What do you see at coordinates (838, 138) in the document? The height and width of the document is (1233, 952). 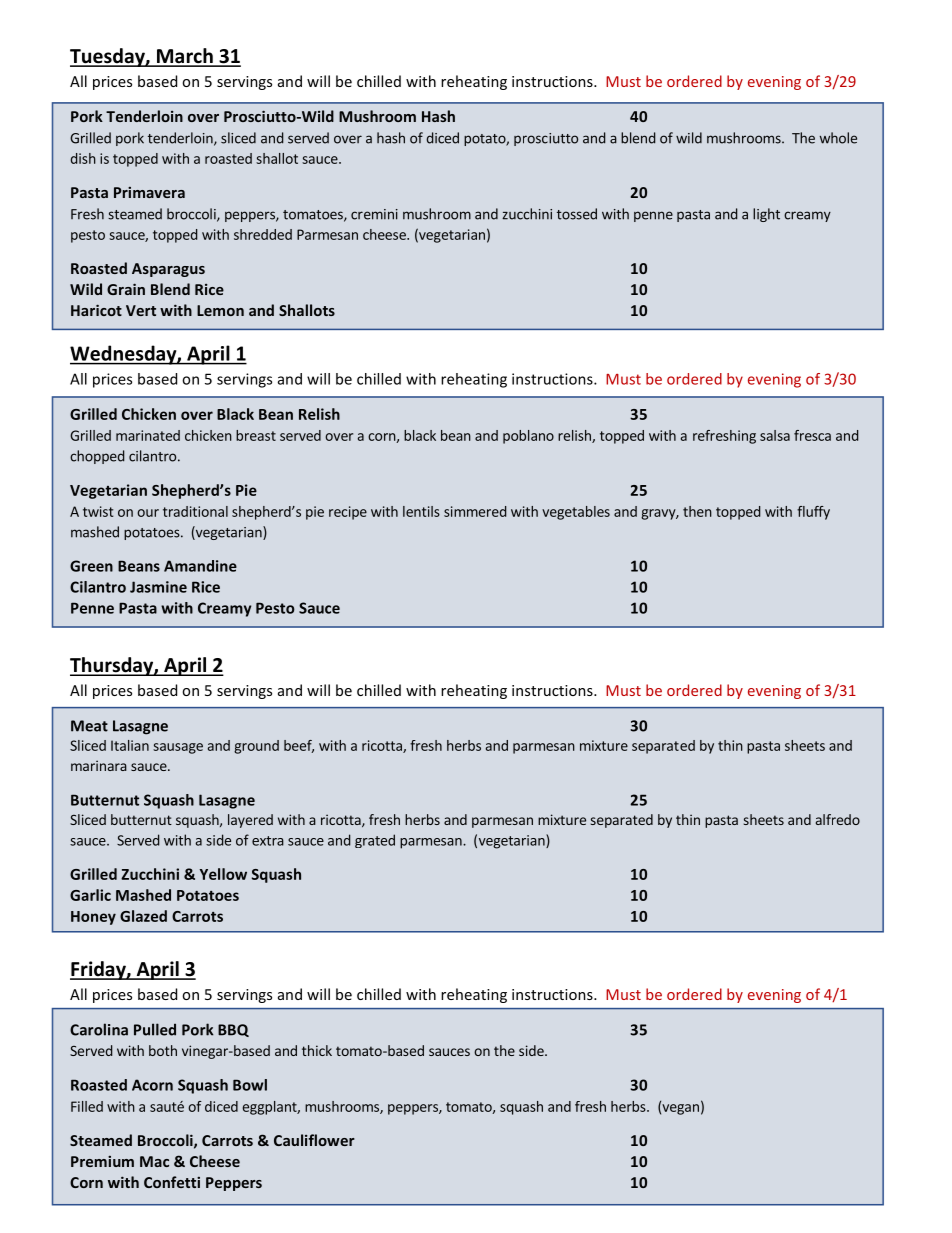 I see `whole` at bounding box center [838, 138].
